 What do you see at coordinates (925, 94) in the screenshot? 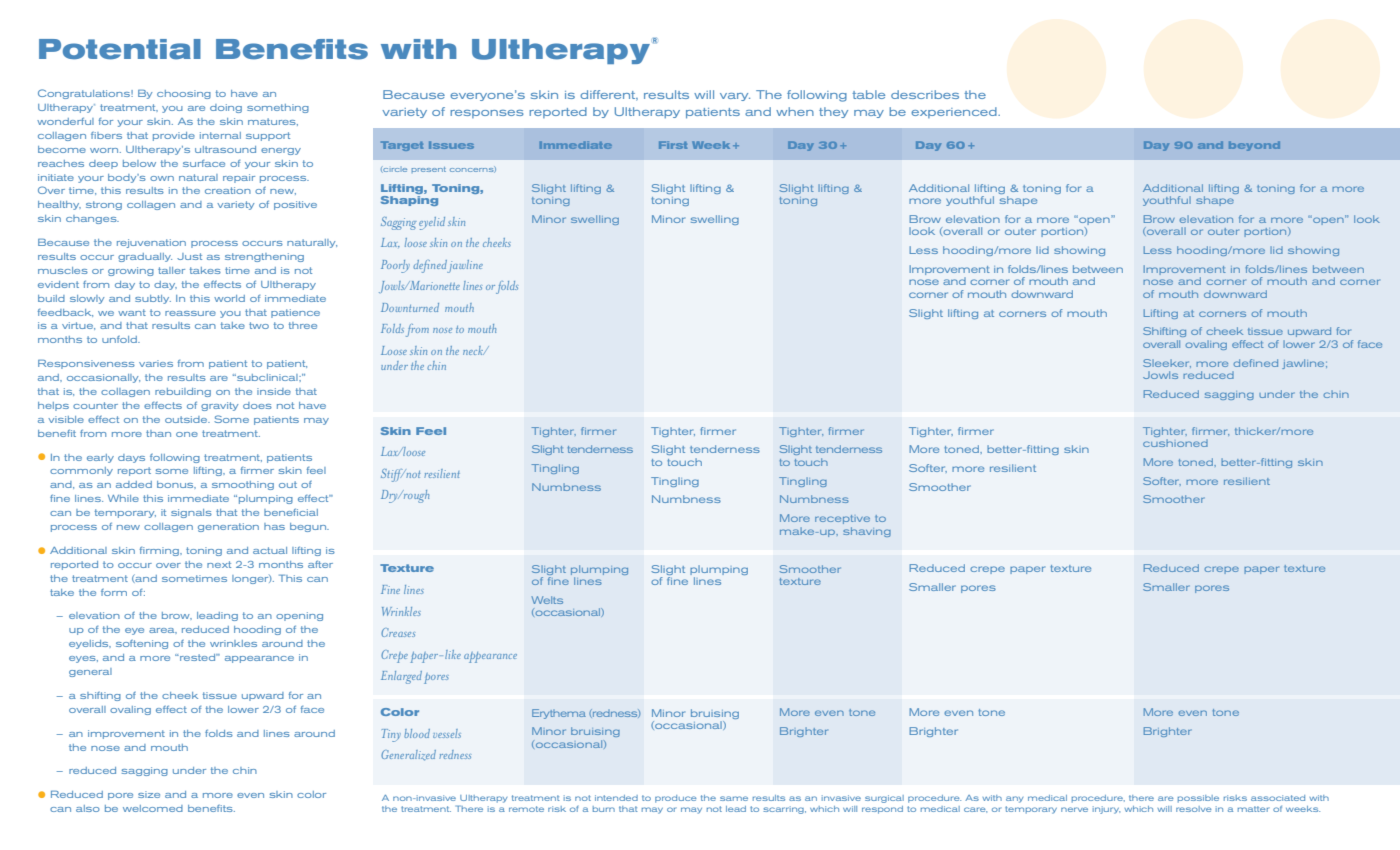
I see `describes` at bounding box center [925, 94].
